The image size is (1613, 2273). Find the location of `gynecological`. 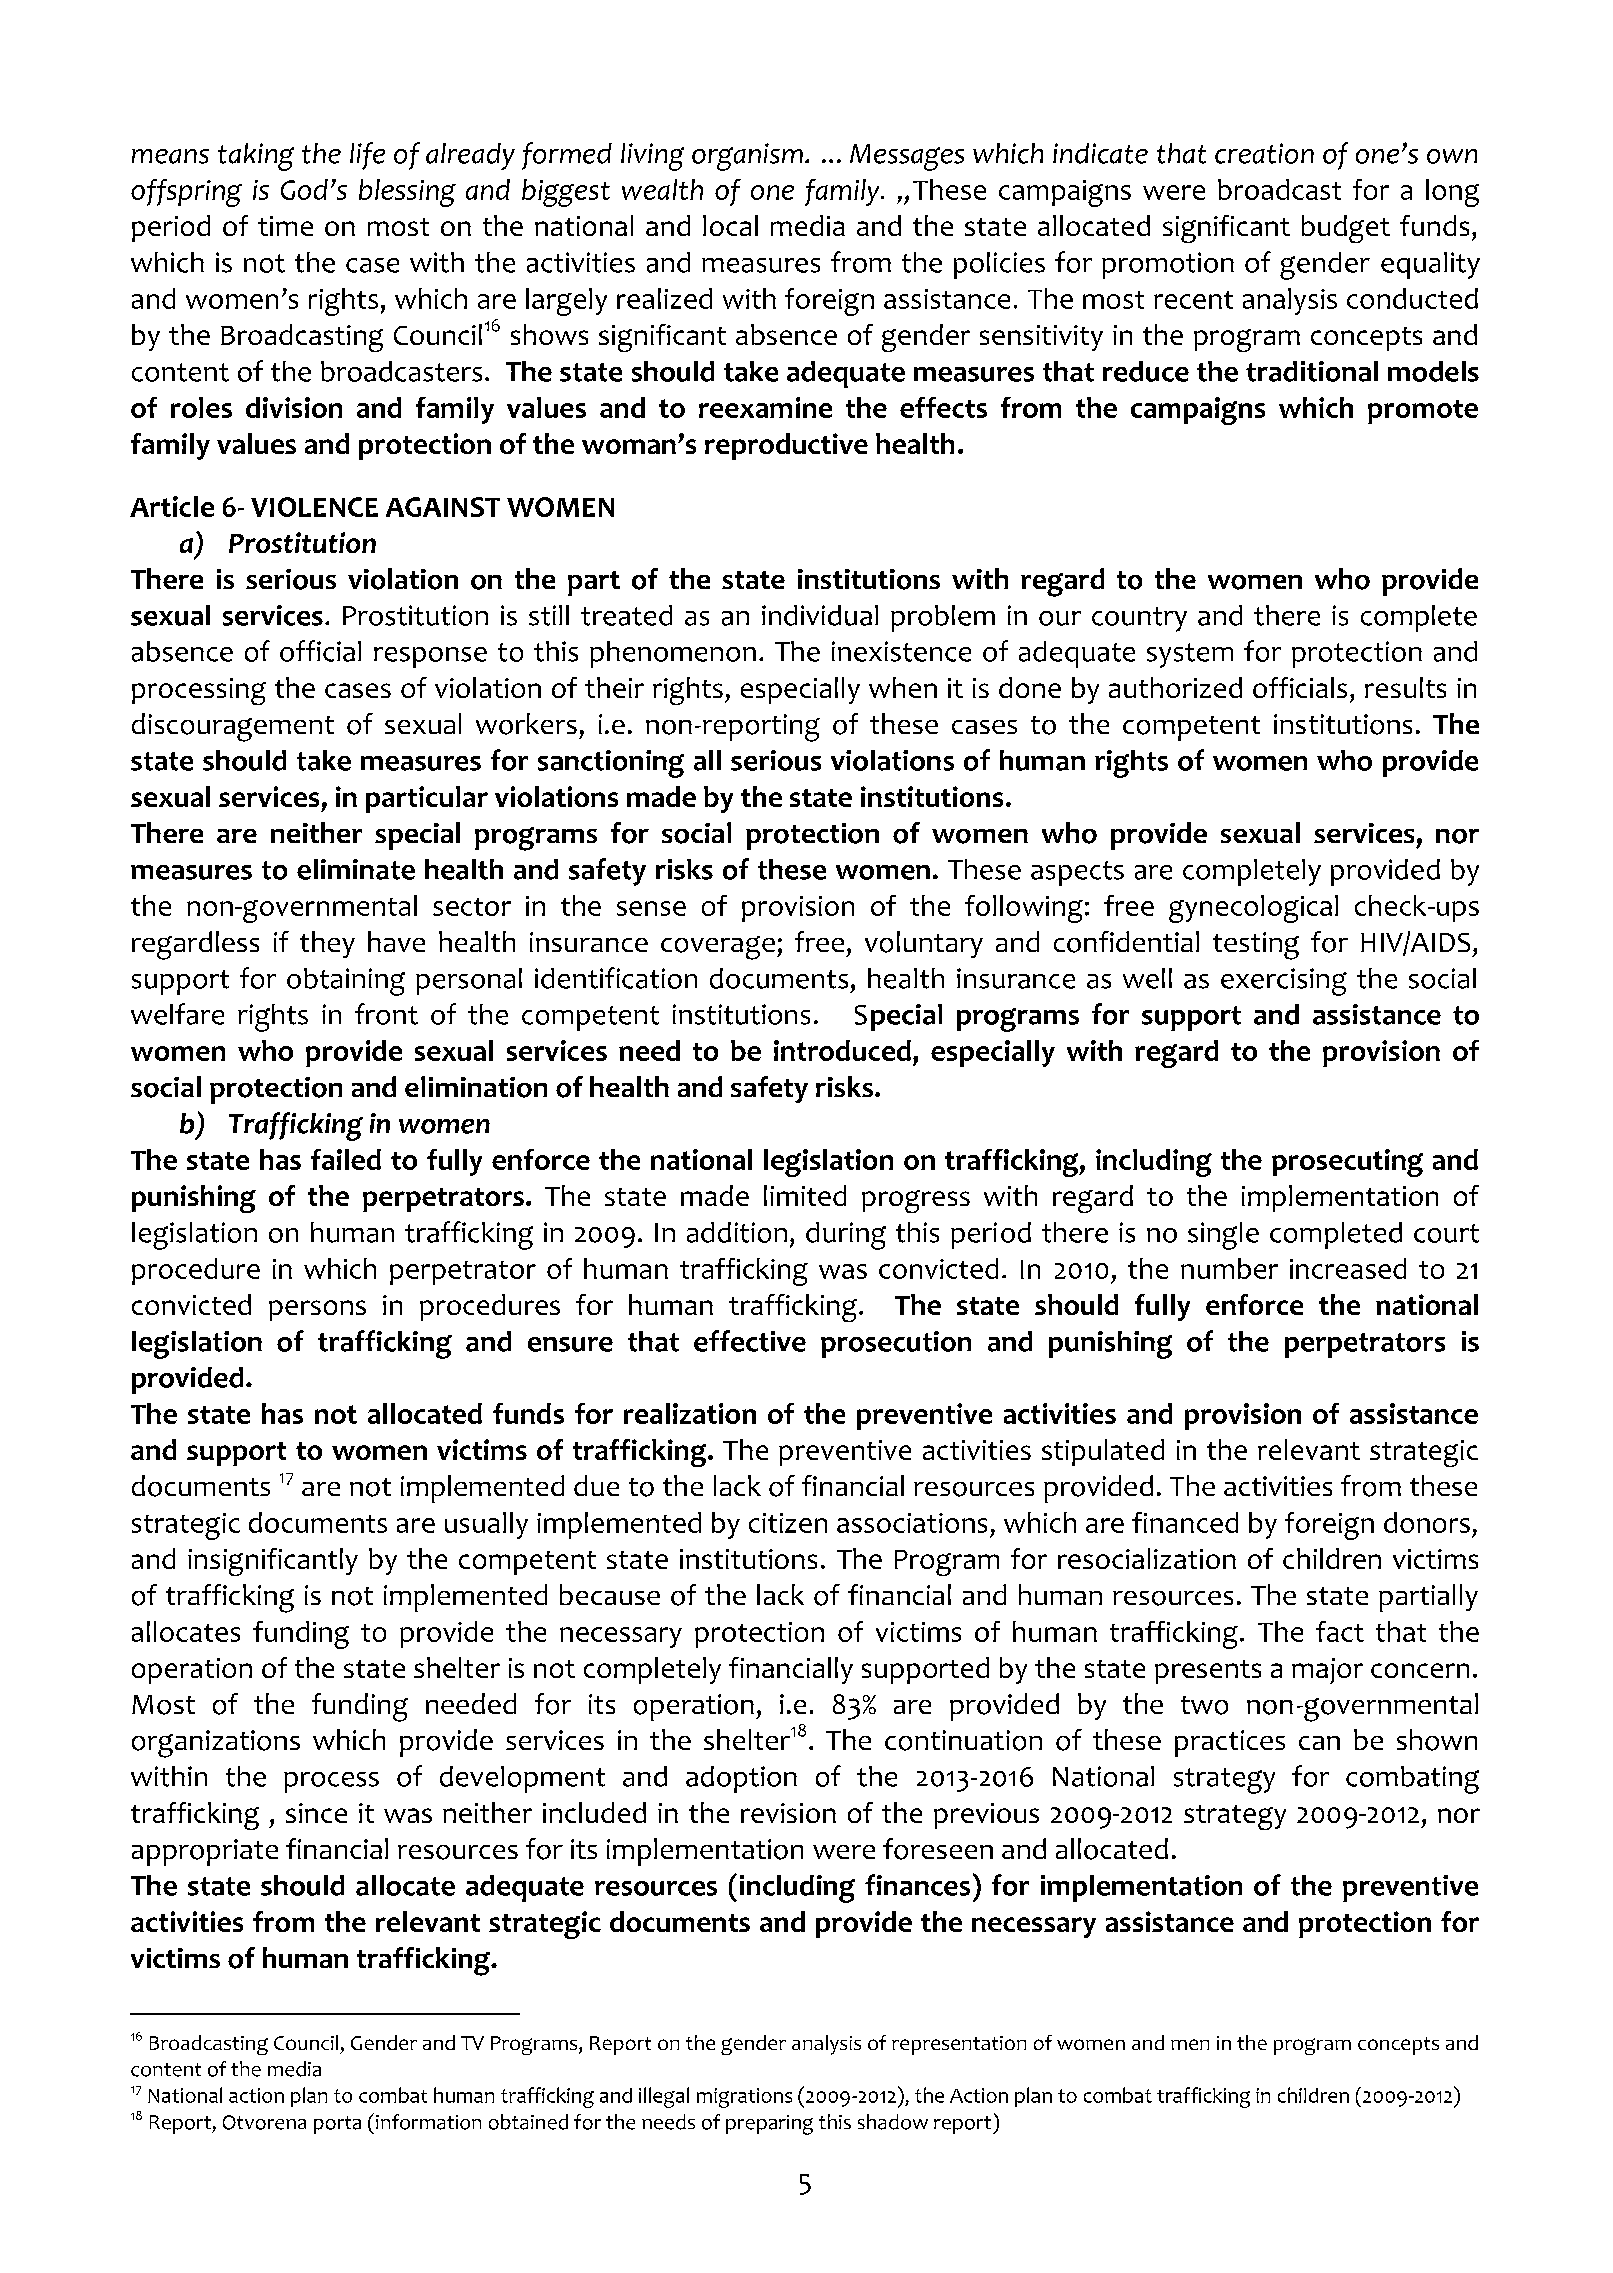

gynecological is located at coordinates (1253, 909).
